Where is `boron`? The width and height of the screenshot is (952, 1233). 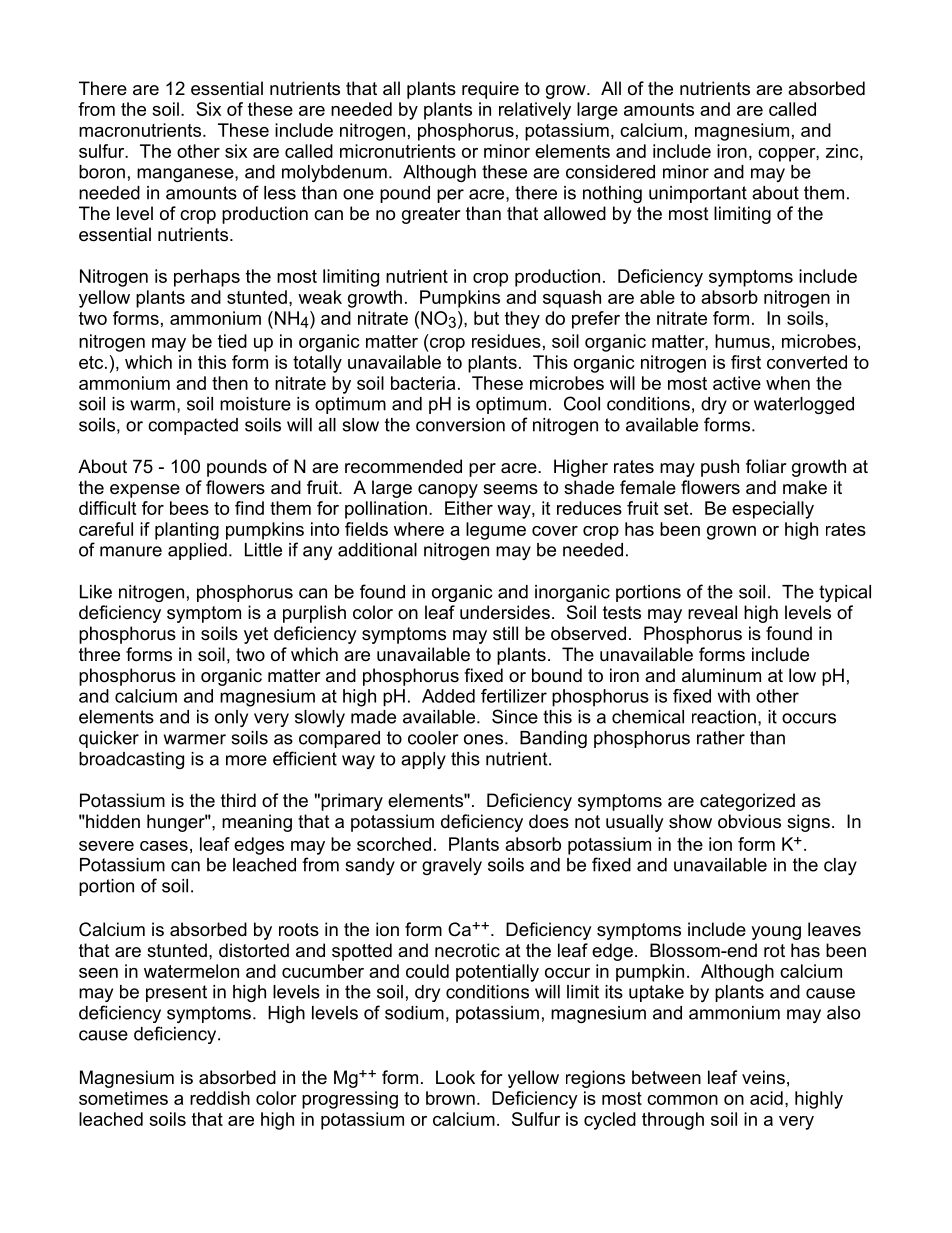 boron is located at coordinates (102, 172).
